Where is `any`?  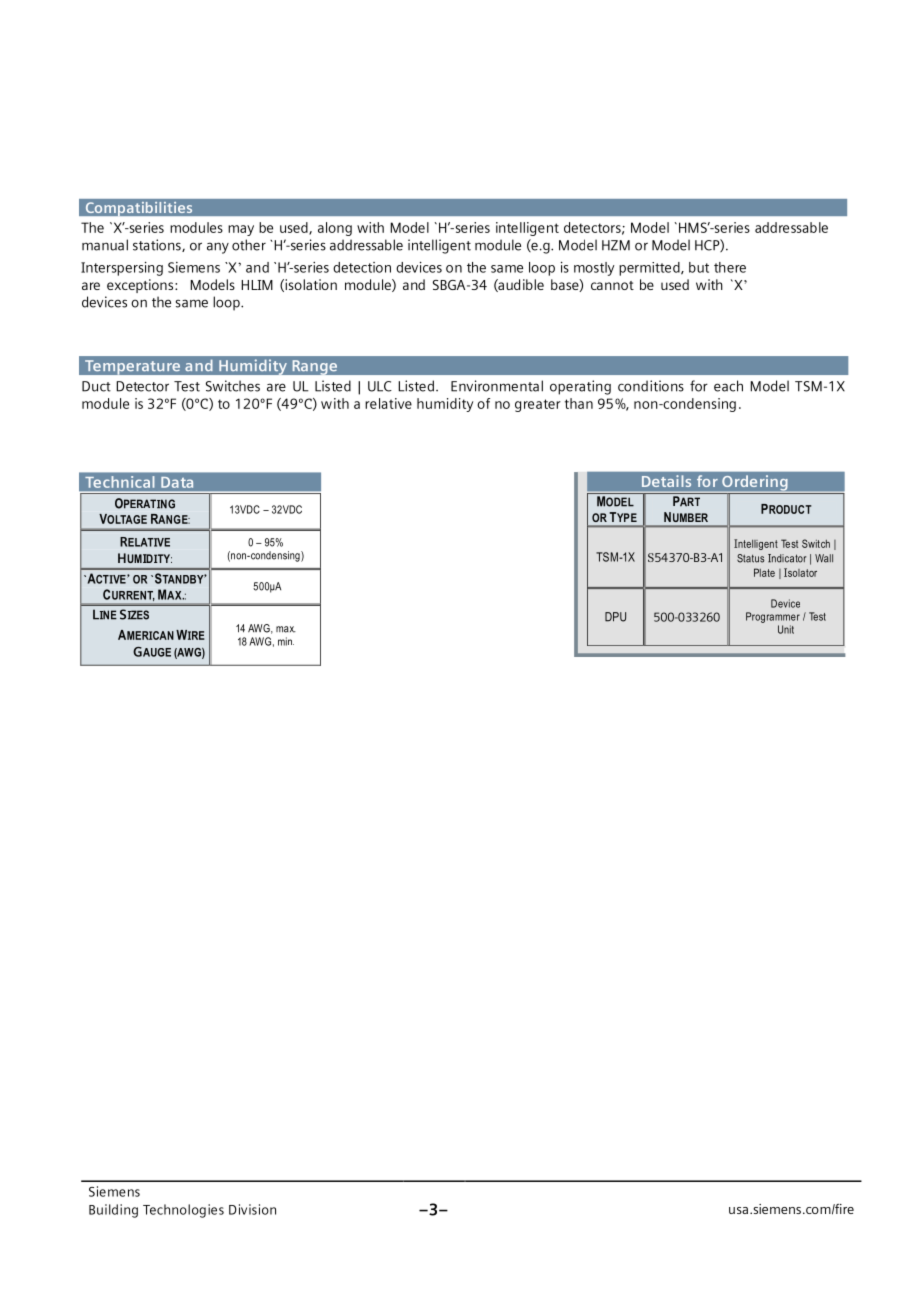 any is located at coordinates (218, 248).
